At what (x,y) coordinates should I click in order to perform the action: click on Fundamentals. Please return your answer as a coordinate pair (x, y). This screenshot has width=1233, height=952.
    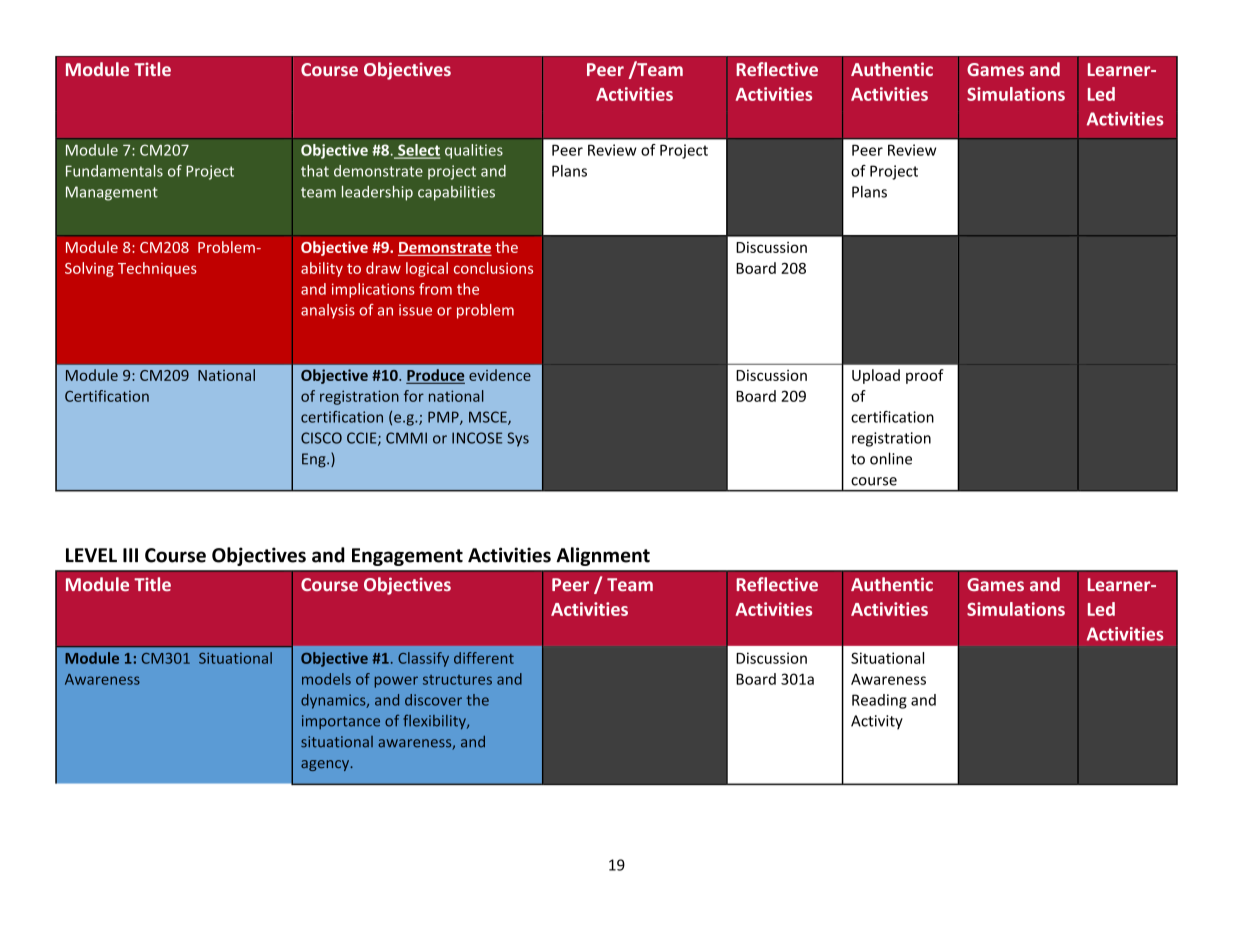
    Looking at the image, I should click on (114, 171).
